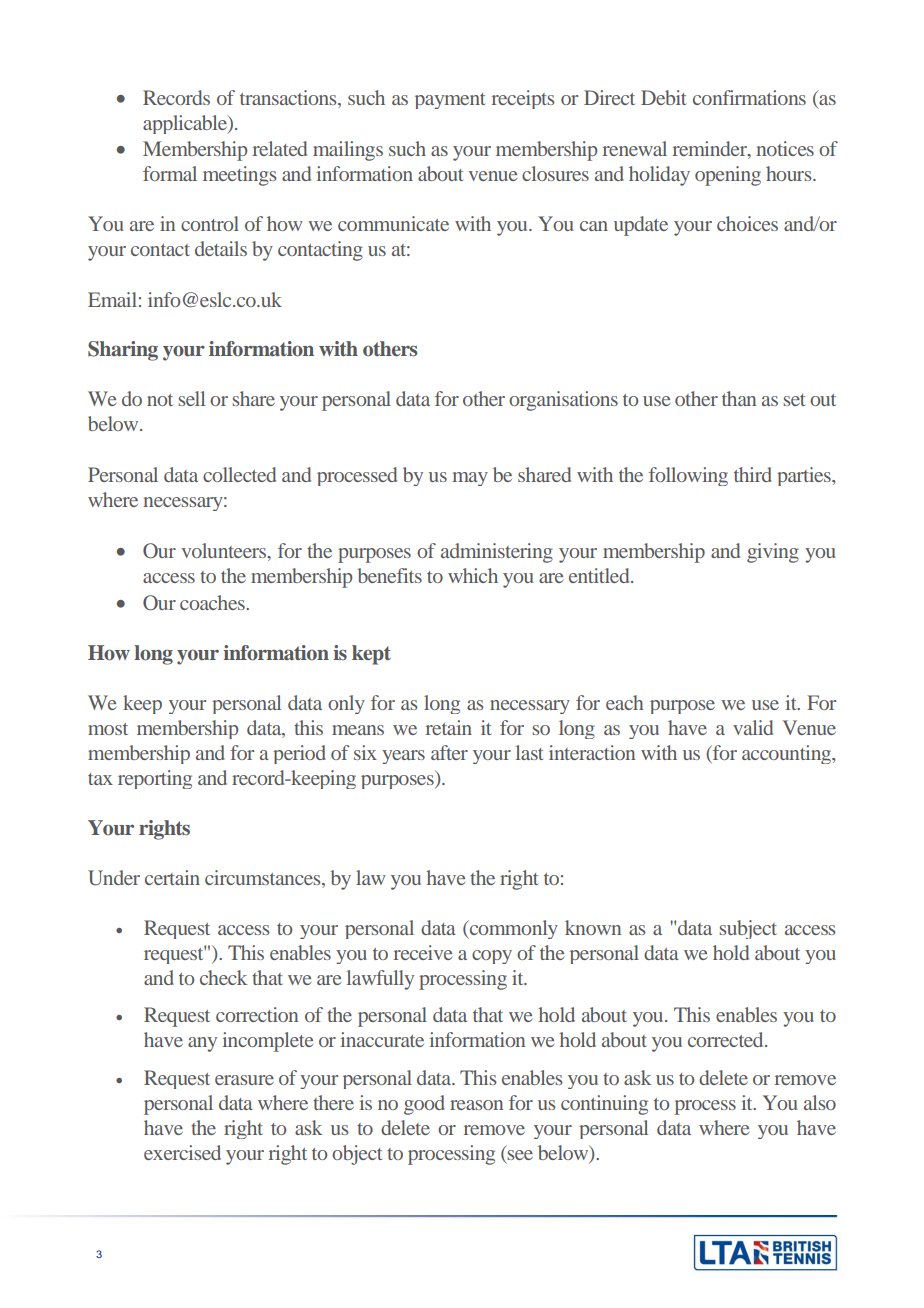  I want to click on subject, so click(748, 929).
